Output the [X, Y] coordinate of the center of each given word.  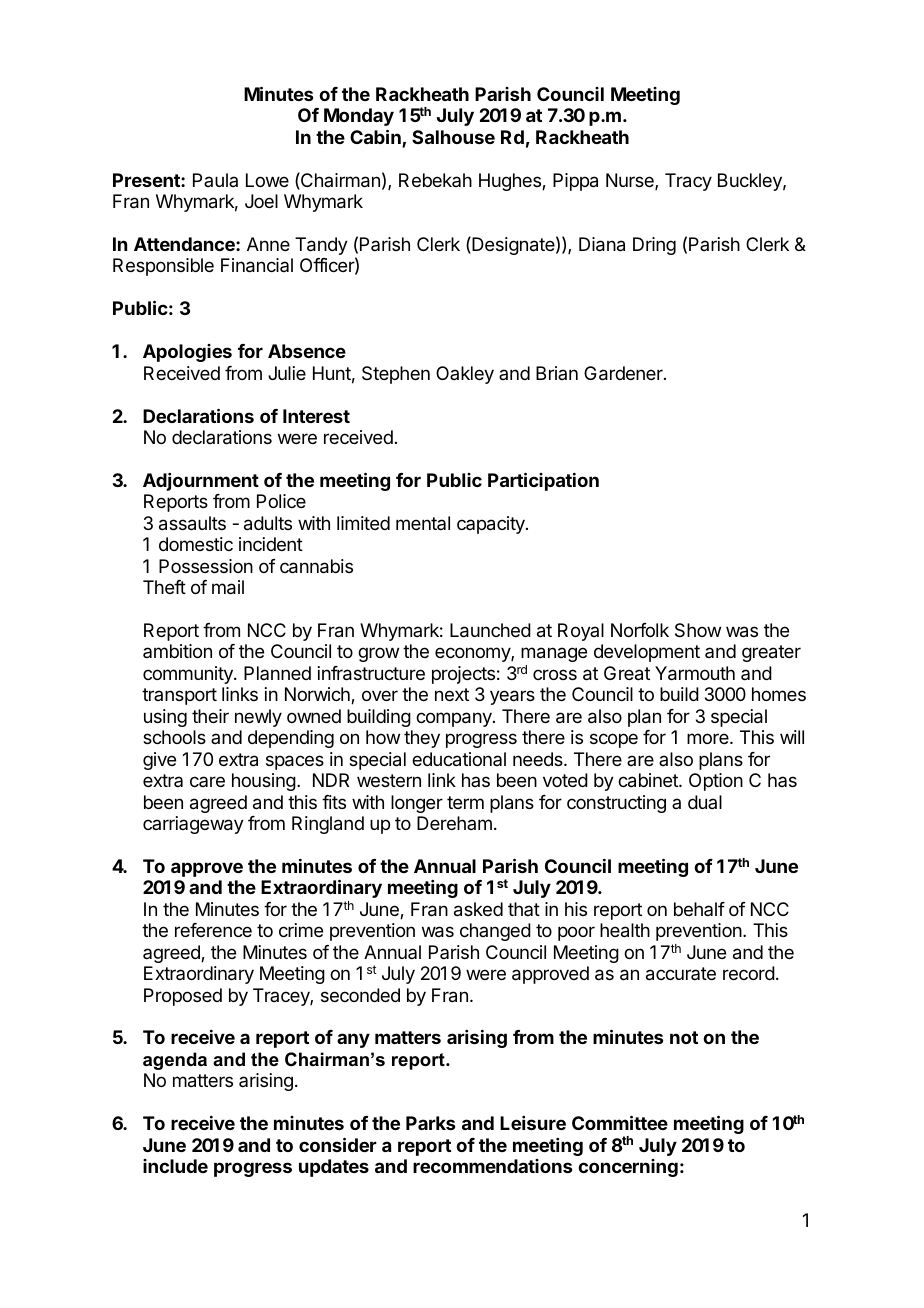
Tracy [688, 182]
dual [705, 802]
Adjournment [201, 482]
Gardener [624, 373]
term [465, 802]
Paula [215, 180]
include [175, 1166]
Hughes [511, 182]
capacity [492, 525]
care [207, 781]
